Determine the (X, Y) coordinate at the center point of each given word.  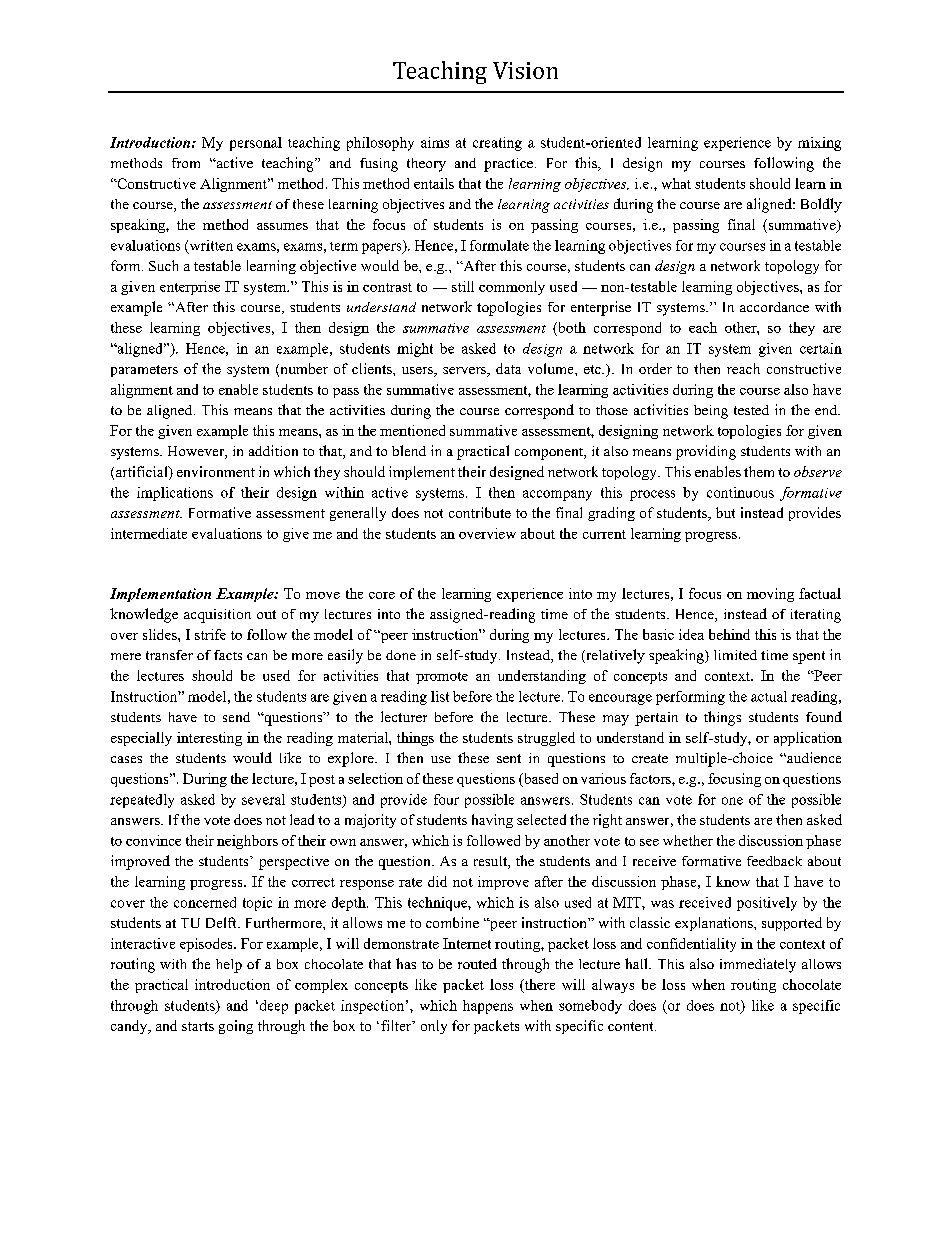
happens (488, 1007)
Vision (525, 70)
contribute (480, 512)
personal (256, 144)
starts (198, 1026)
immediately (758, 965)
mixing (819, 144)
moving (770, 595)
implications (175, 494)
